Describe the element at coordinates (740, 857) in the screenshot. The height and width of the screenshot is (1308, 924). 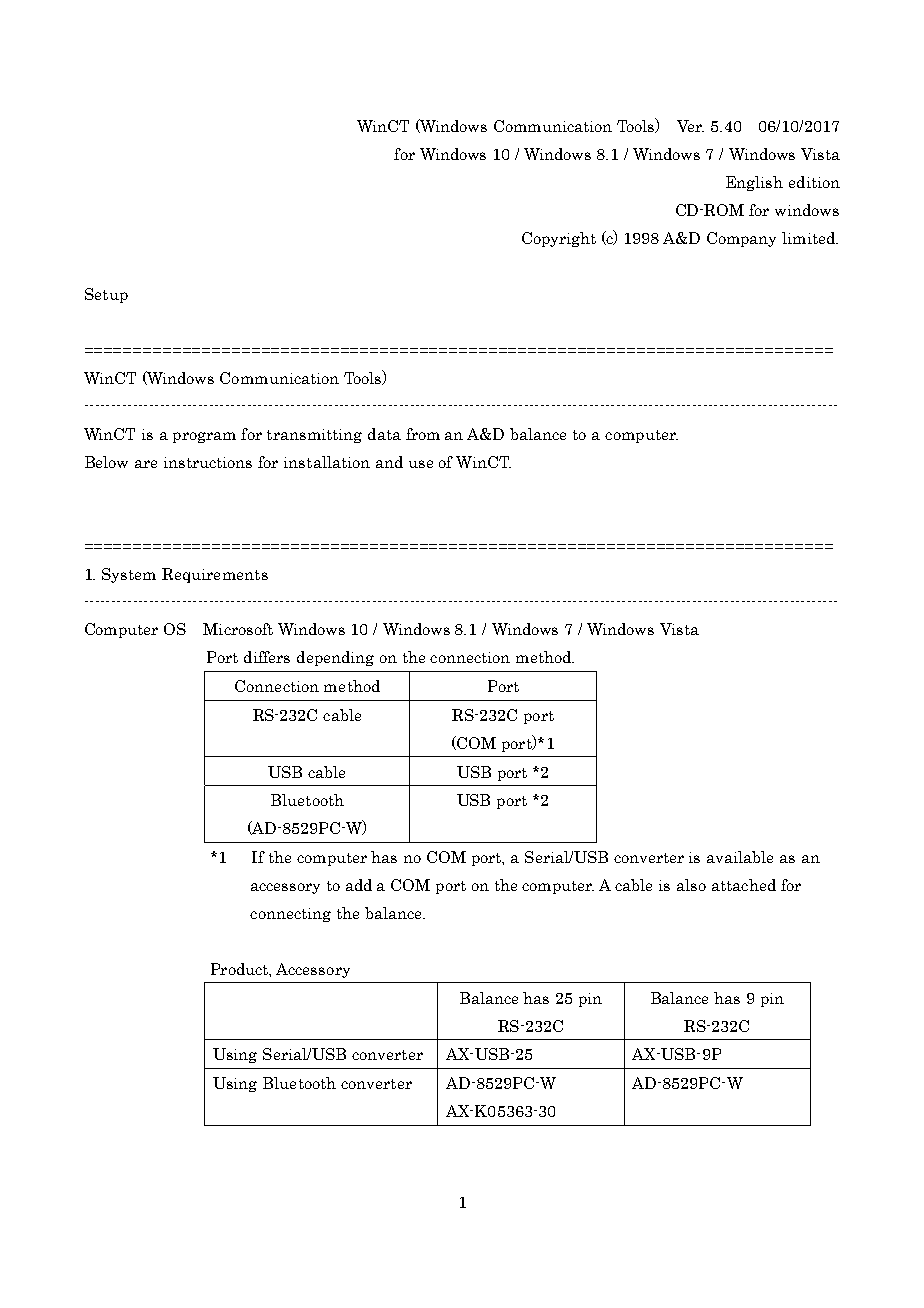
I see `available` at that location.
